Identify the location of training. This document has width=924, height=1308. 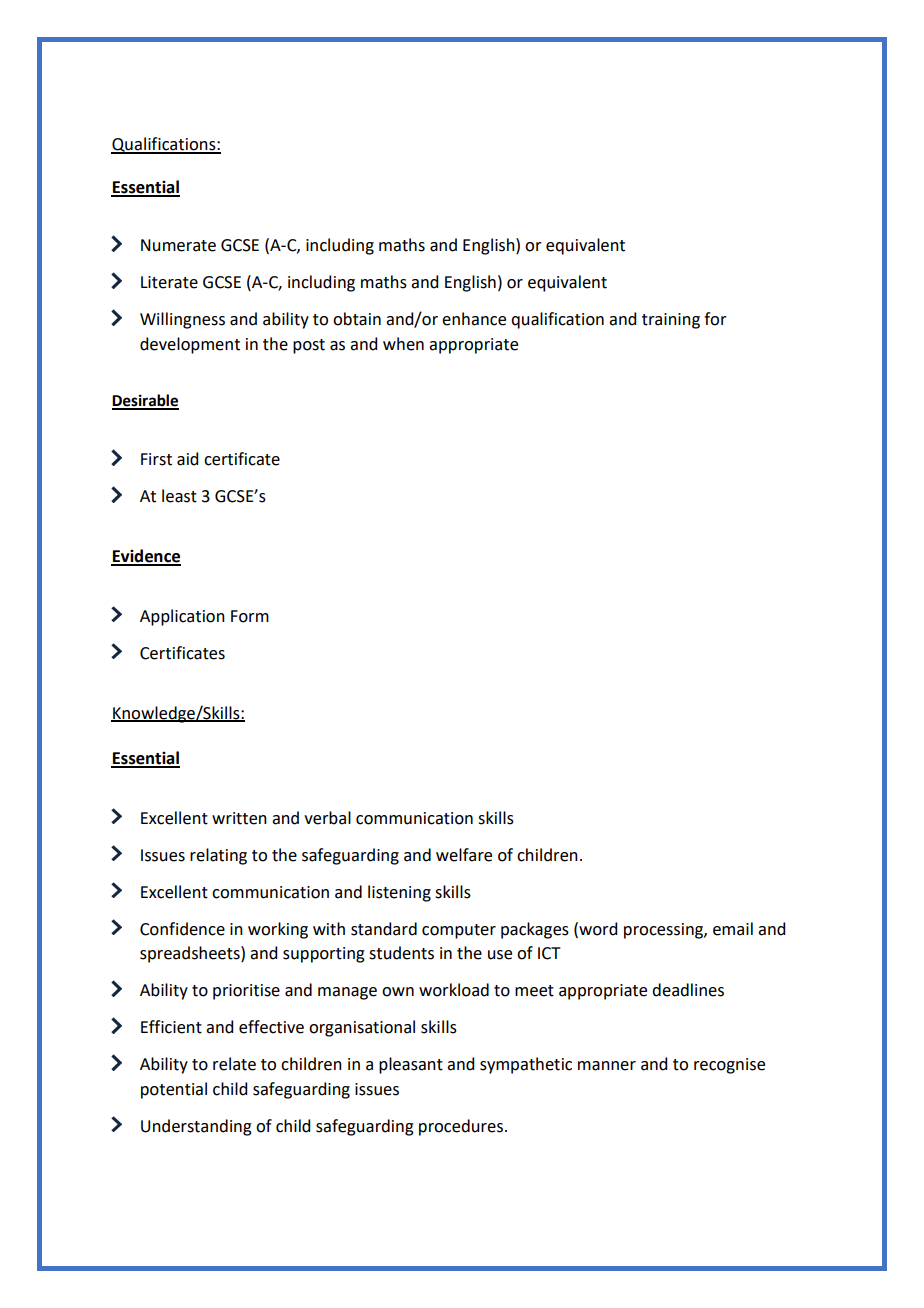
(671, 321).
